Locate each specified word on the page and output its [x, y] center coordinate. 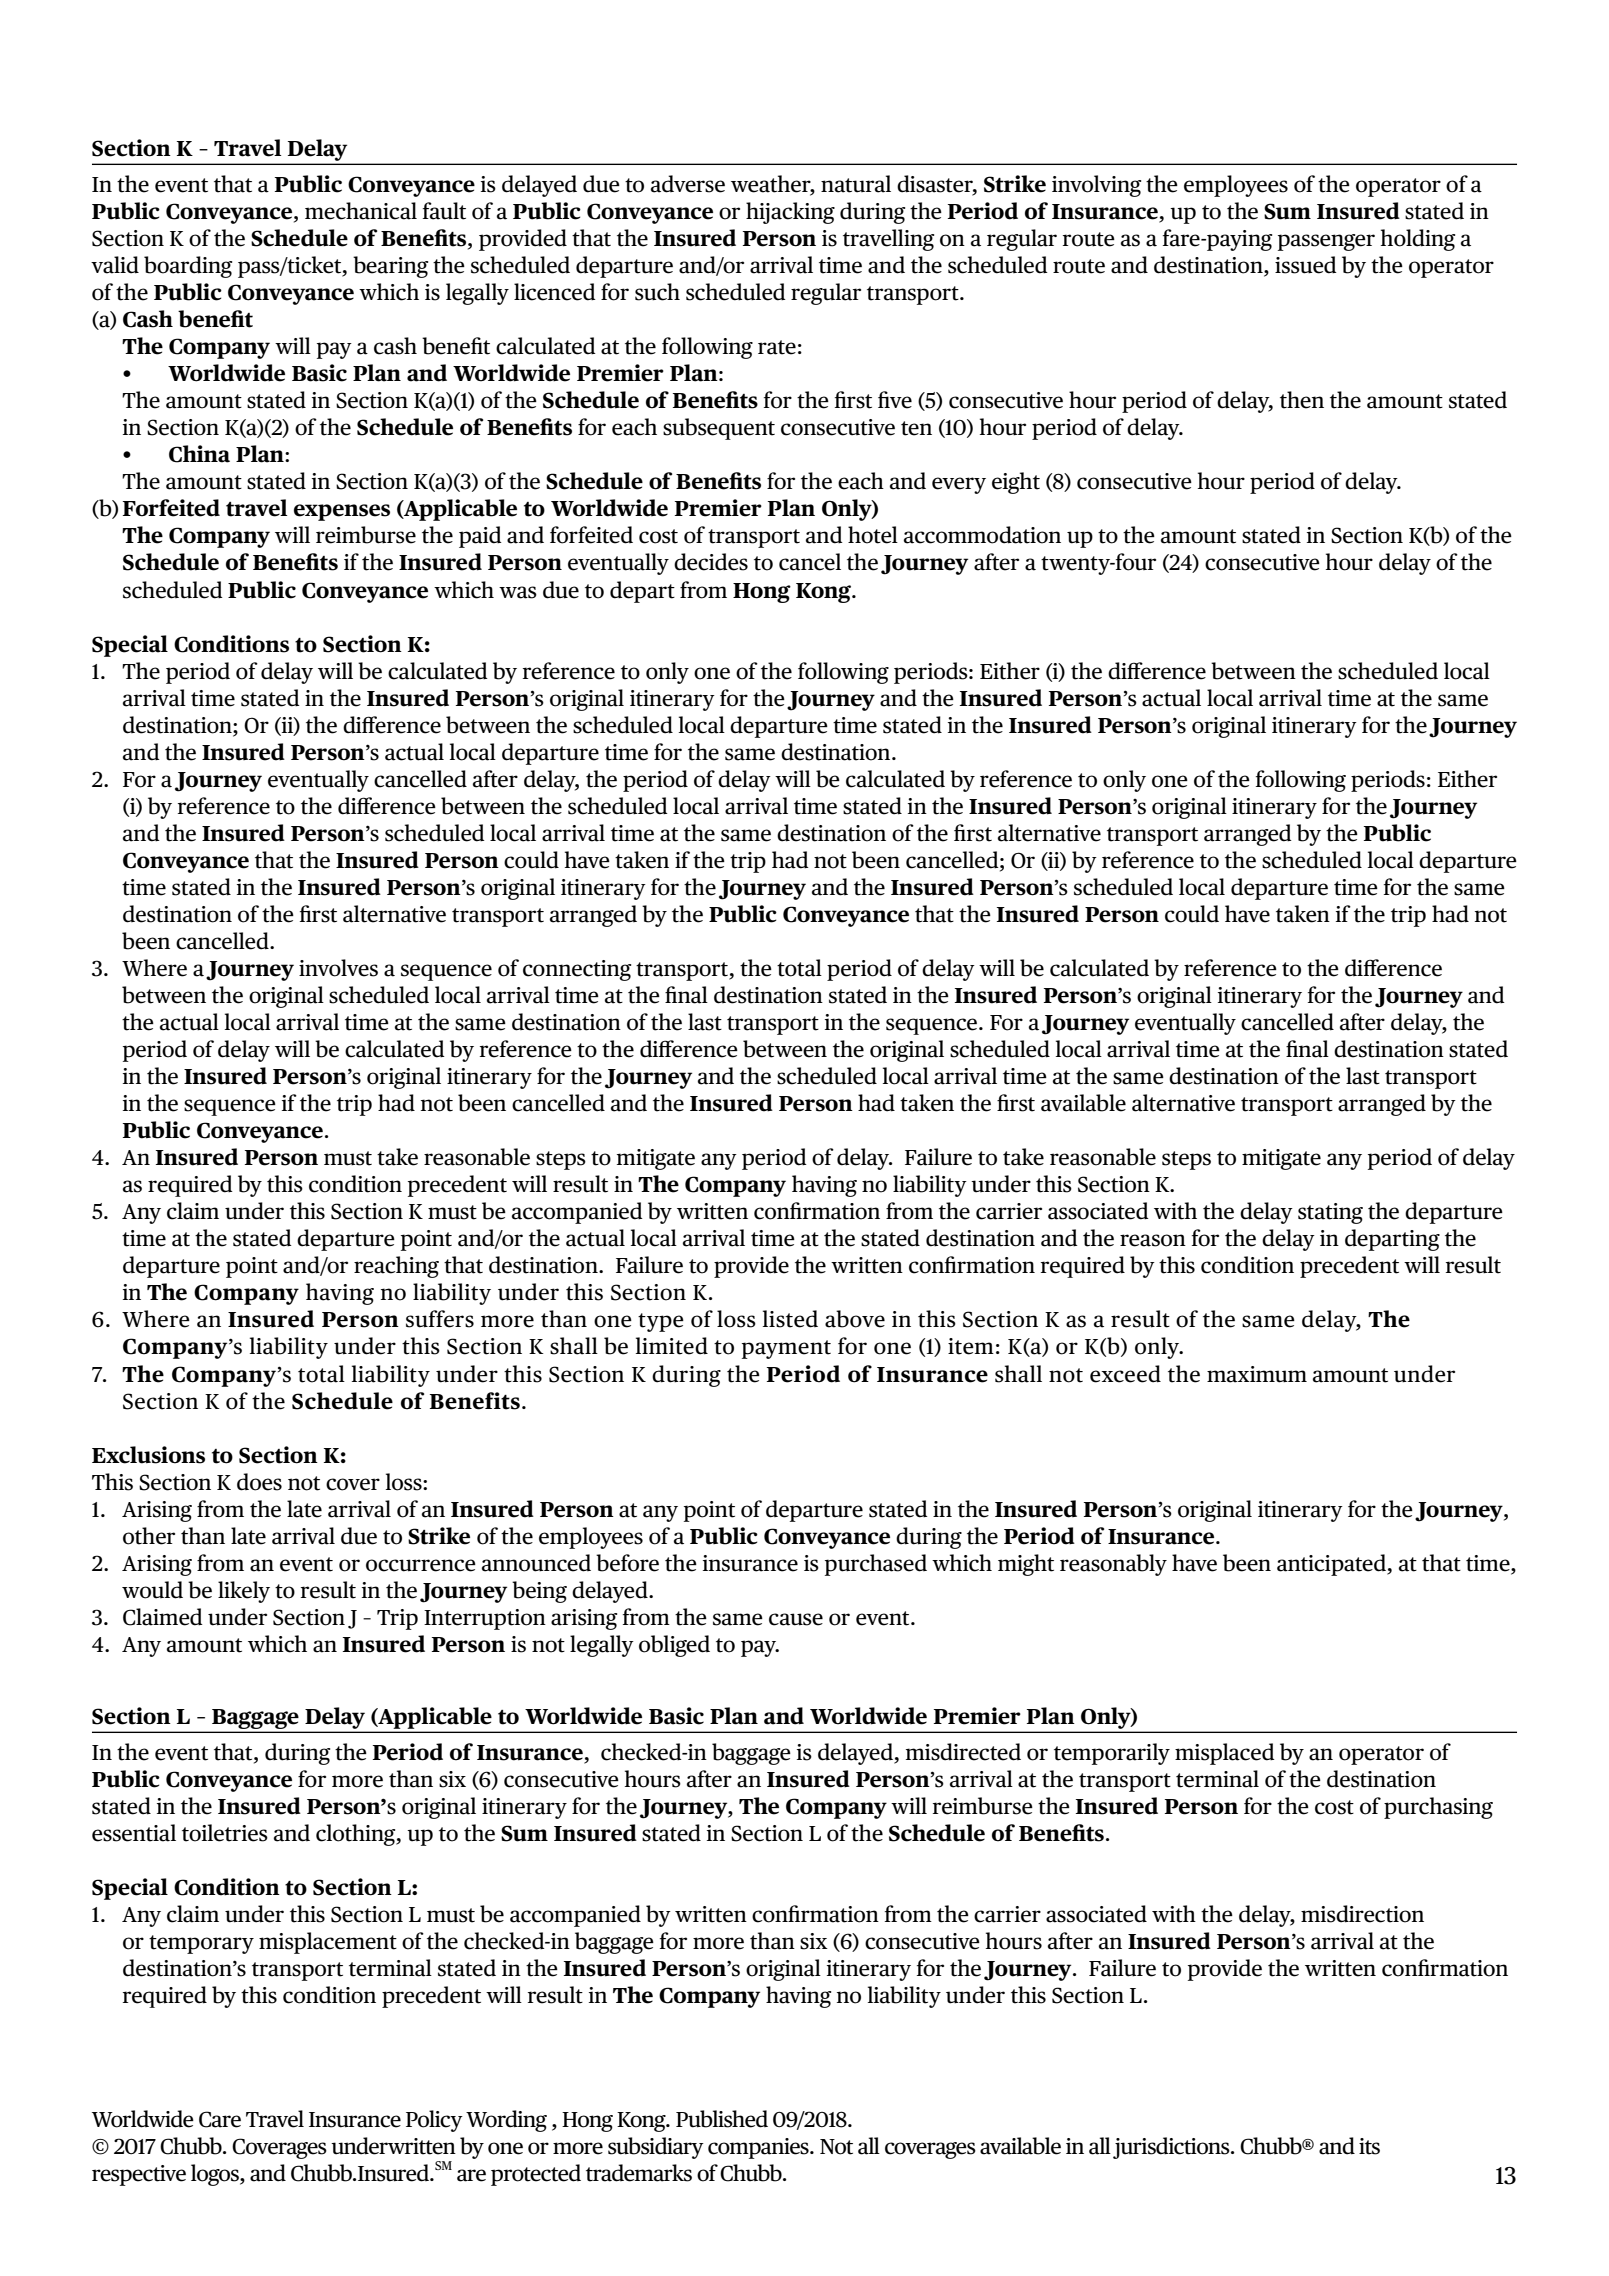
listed [790, 1319]
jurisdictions [1172, 2148]
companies [759, 2148]
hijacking [790, 213]
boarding [188, 267]
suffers [440, 1319]
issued [1306, 265]
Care [220, 2119]
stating [1330, 1213]
